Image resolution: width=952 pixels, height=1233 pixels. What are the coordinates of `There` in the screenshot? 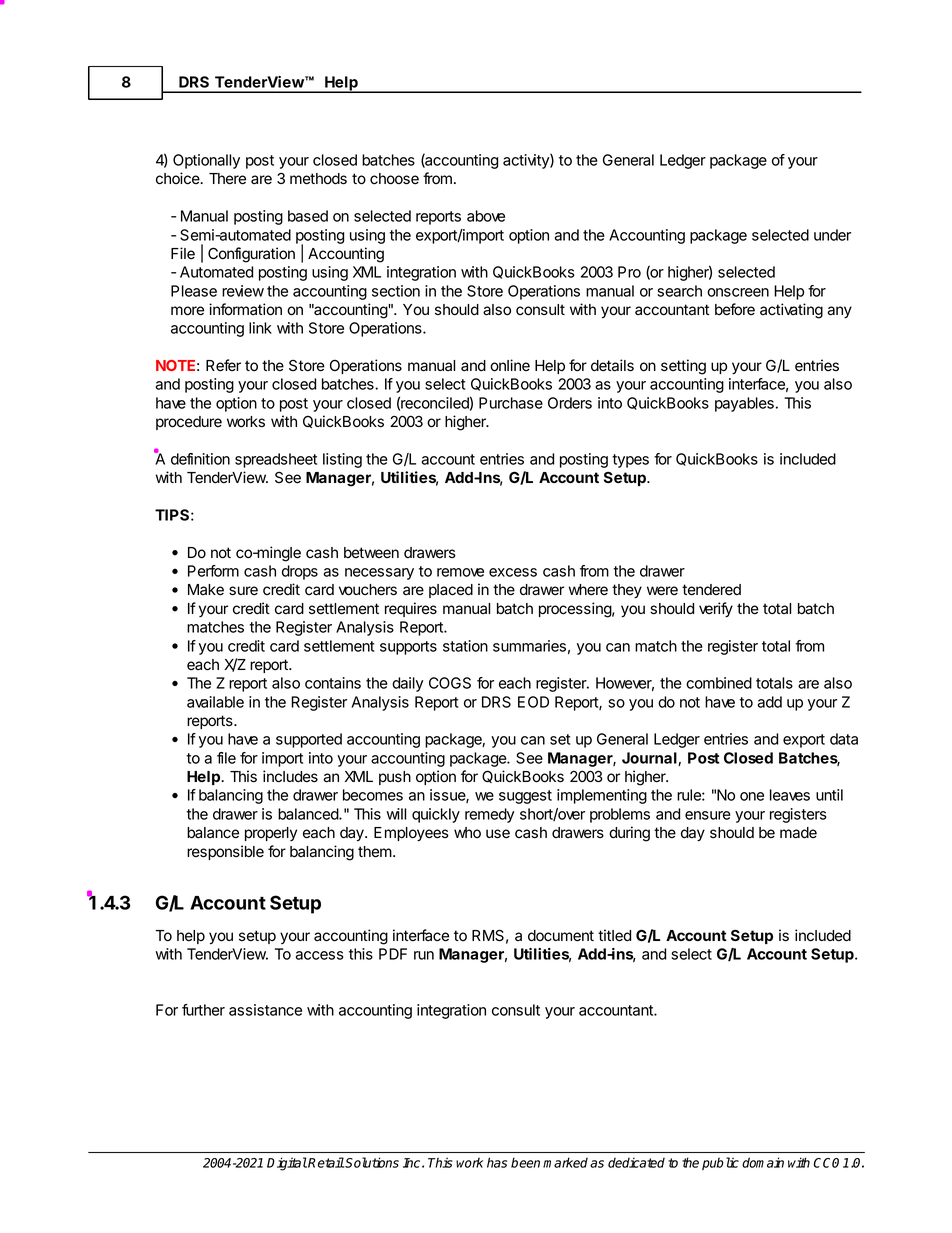 It's located at (227, 179).
